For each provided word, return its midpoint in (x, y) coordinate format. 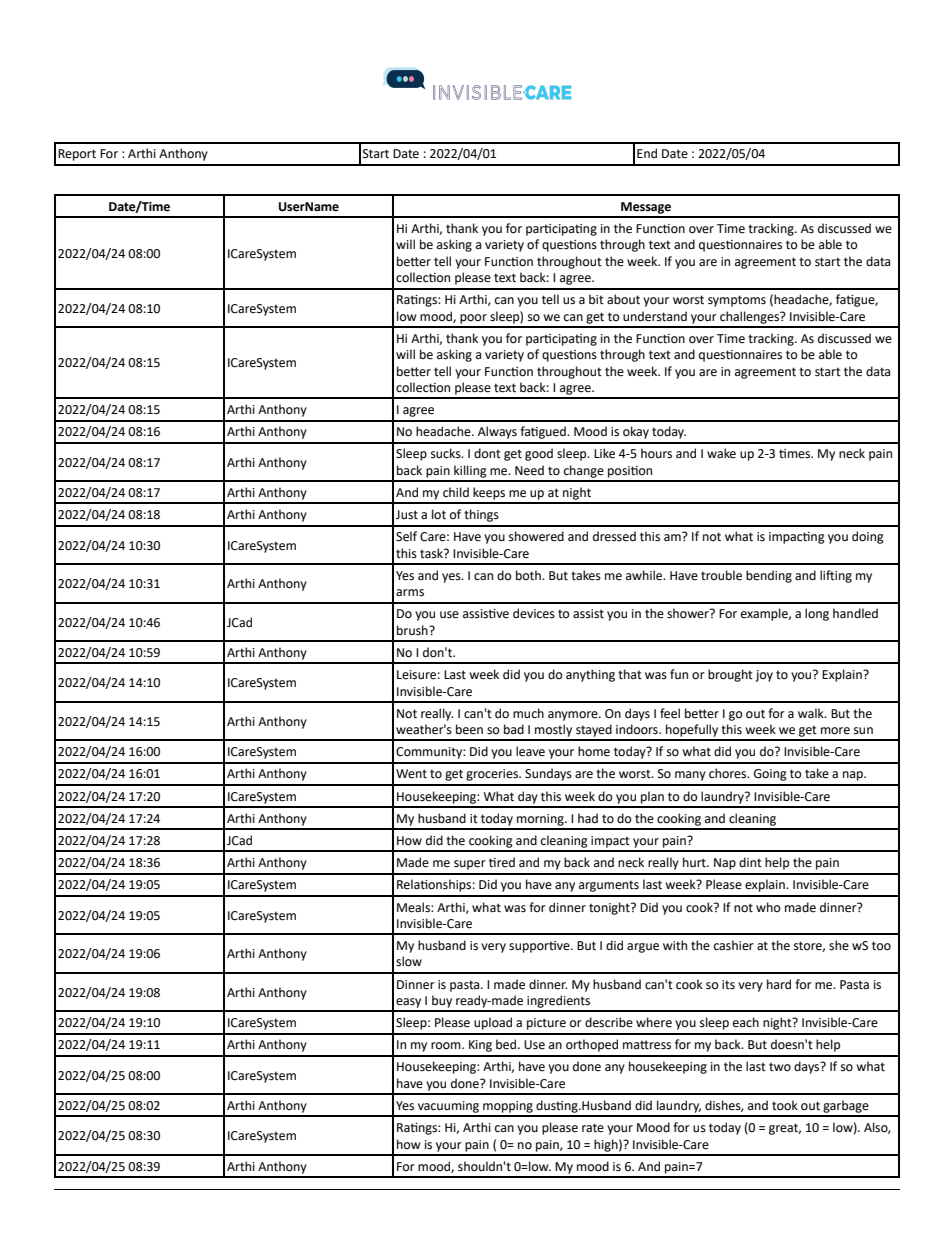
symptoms (737, 301)
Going (770, 775)
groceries (493, 775)
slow (409, 961)
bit (596, 299)
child (456, 492)
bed (507, 1044)
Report (77, 155)
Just (407, 515)
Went (411, 774)
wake (721, 453)
